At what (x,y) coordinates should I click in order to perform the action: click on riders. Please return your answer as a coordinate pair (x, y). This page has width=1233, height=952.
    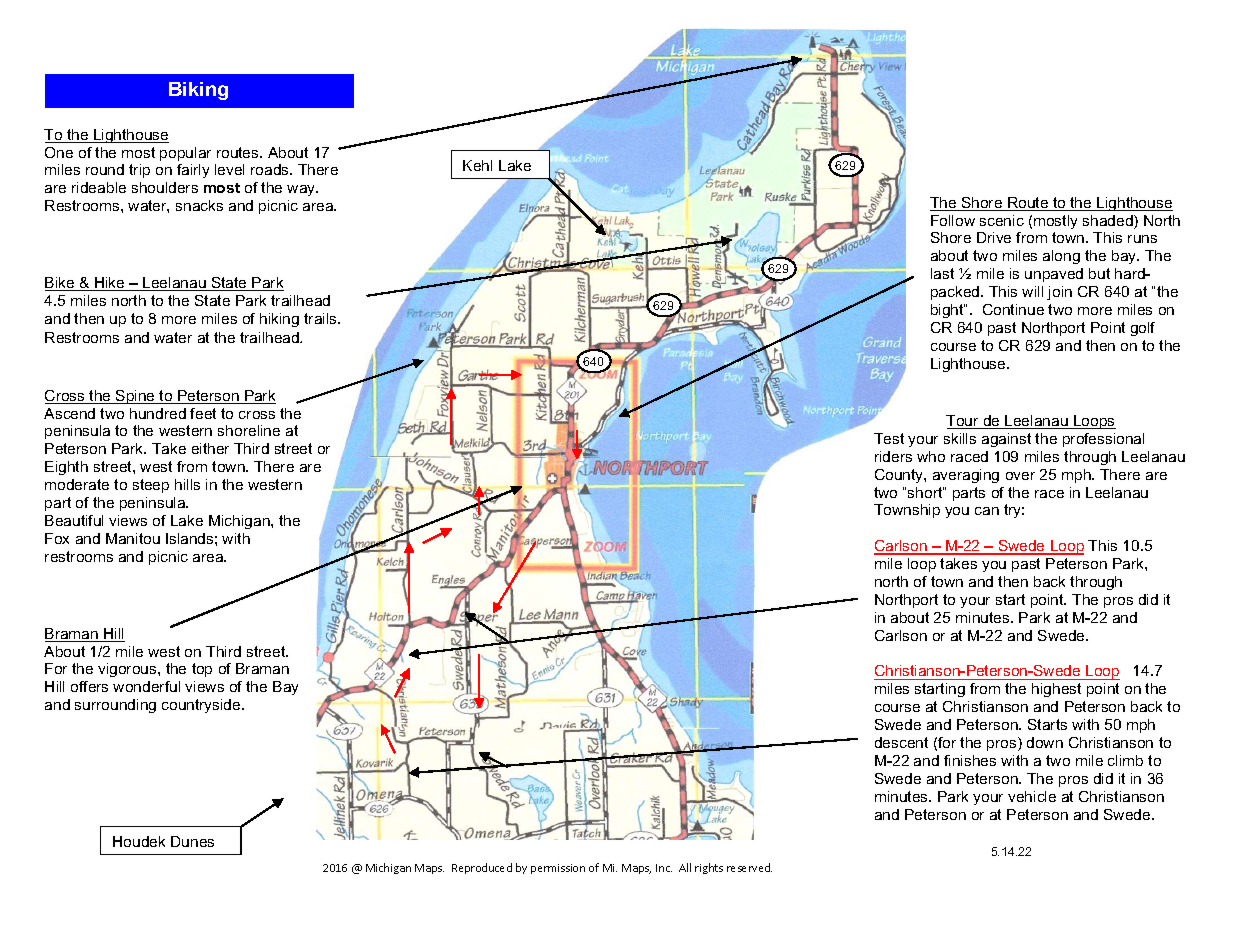
    Looking at the image, I should click on (893, 456).
